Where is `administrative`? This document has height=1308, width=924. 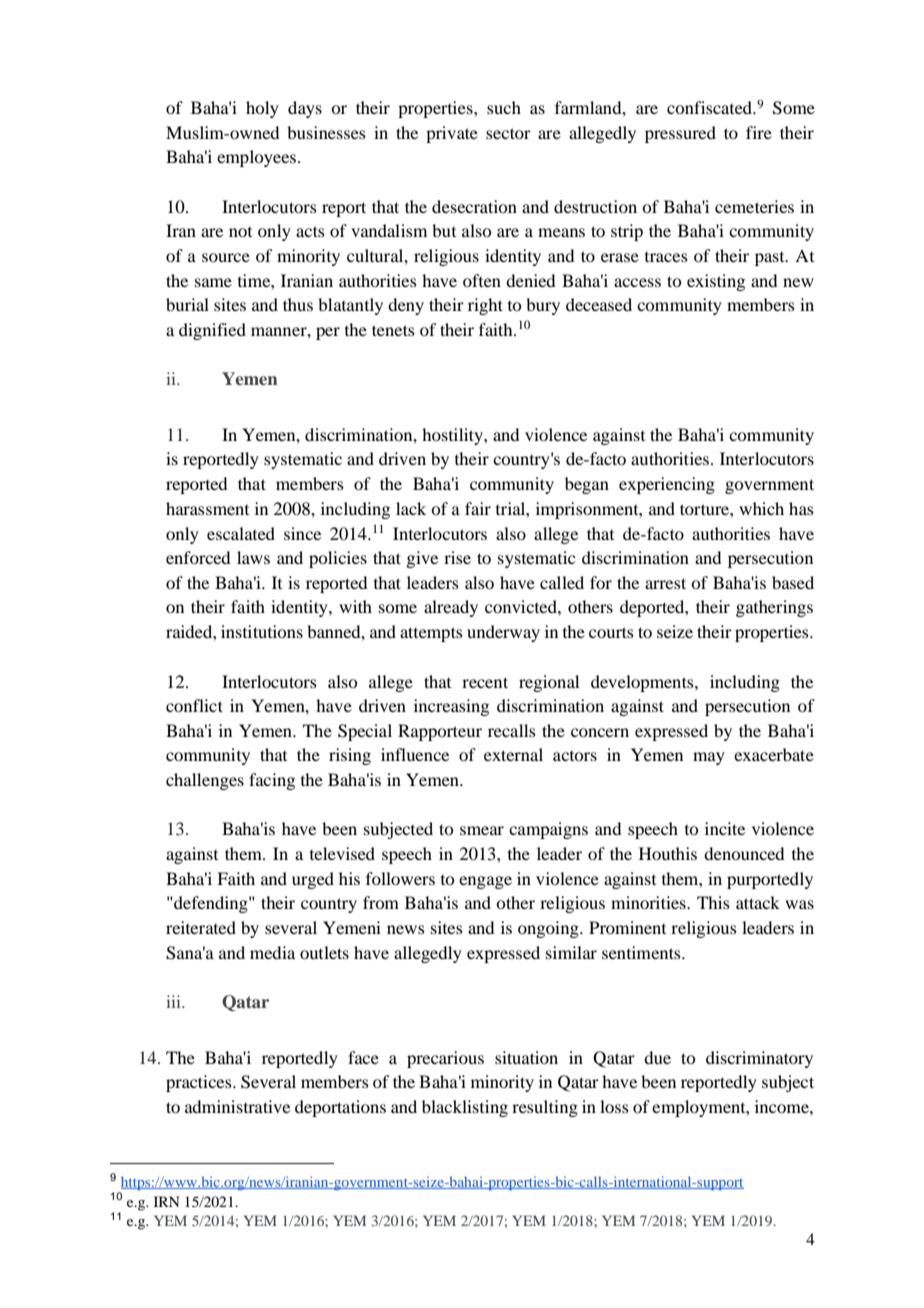
administrative is located at coordinates (237, 1106).
